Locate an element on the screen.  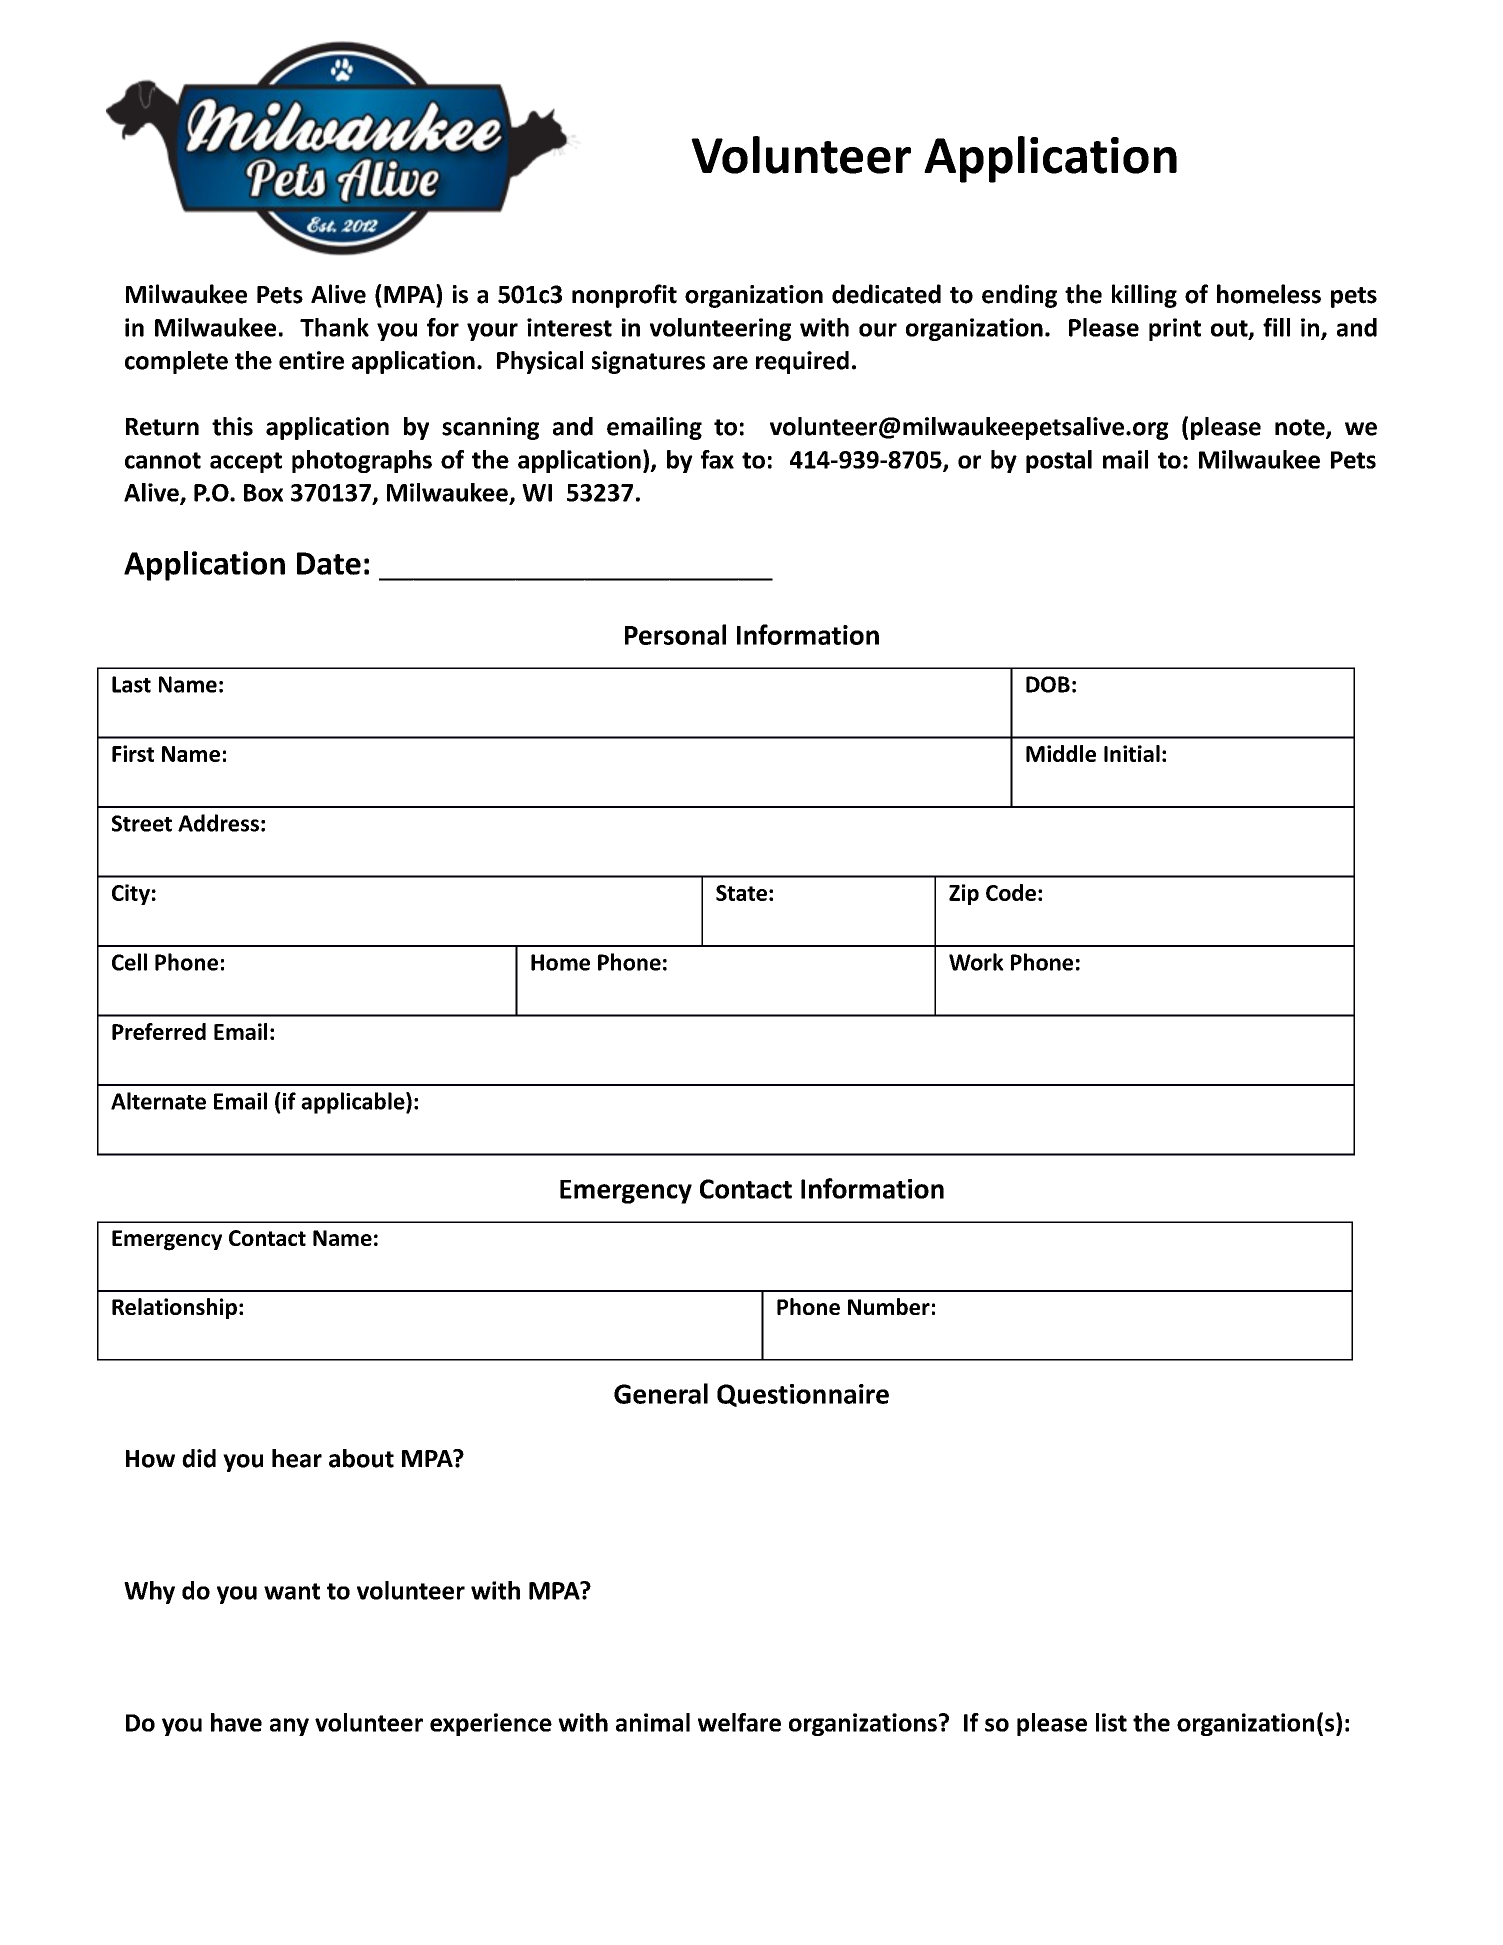
have is located at coordinates (236, 1722).
